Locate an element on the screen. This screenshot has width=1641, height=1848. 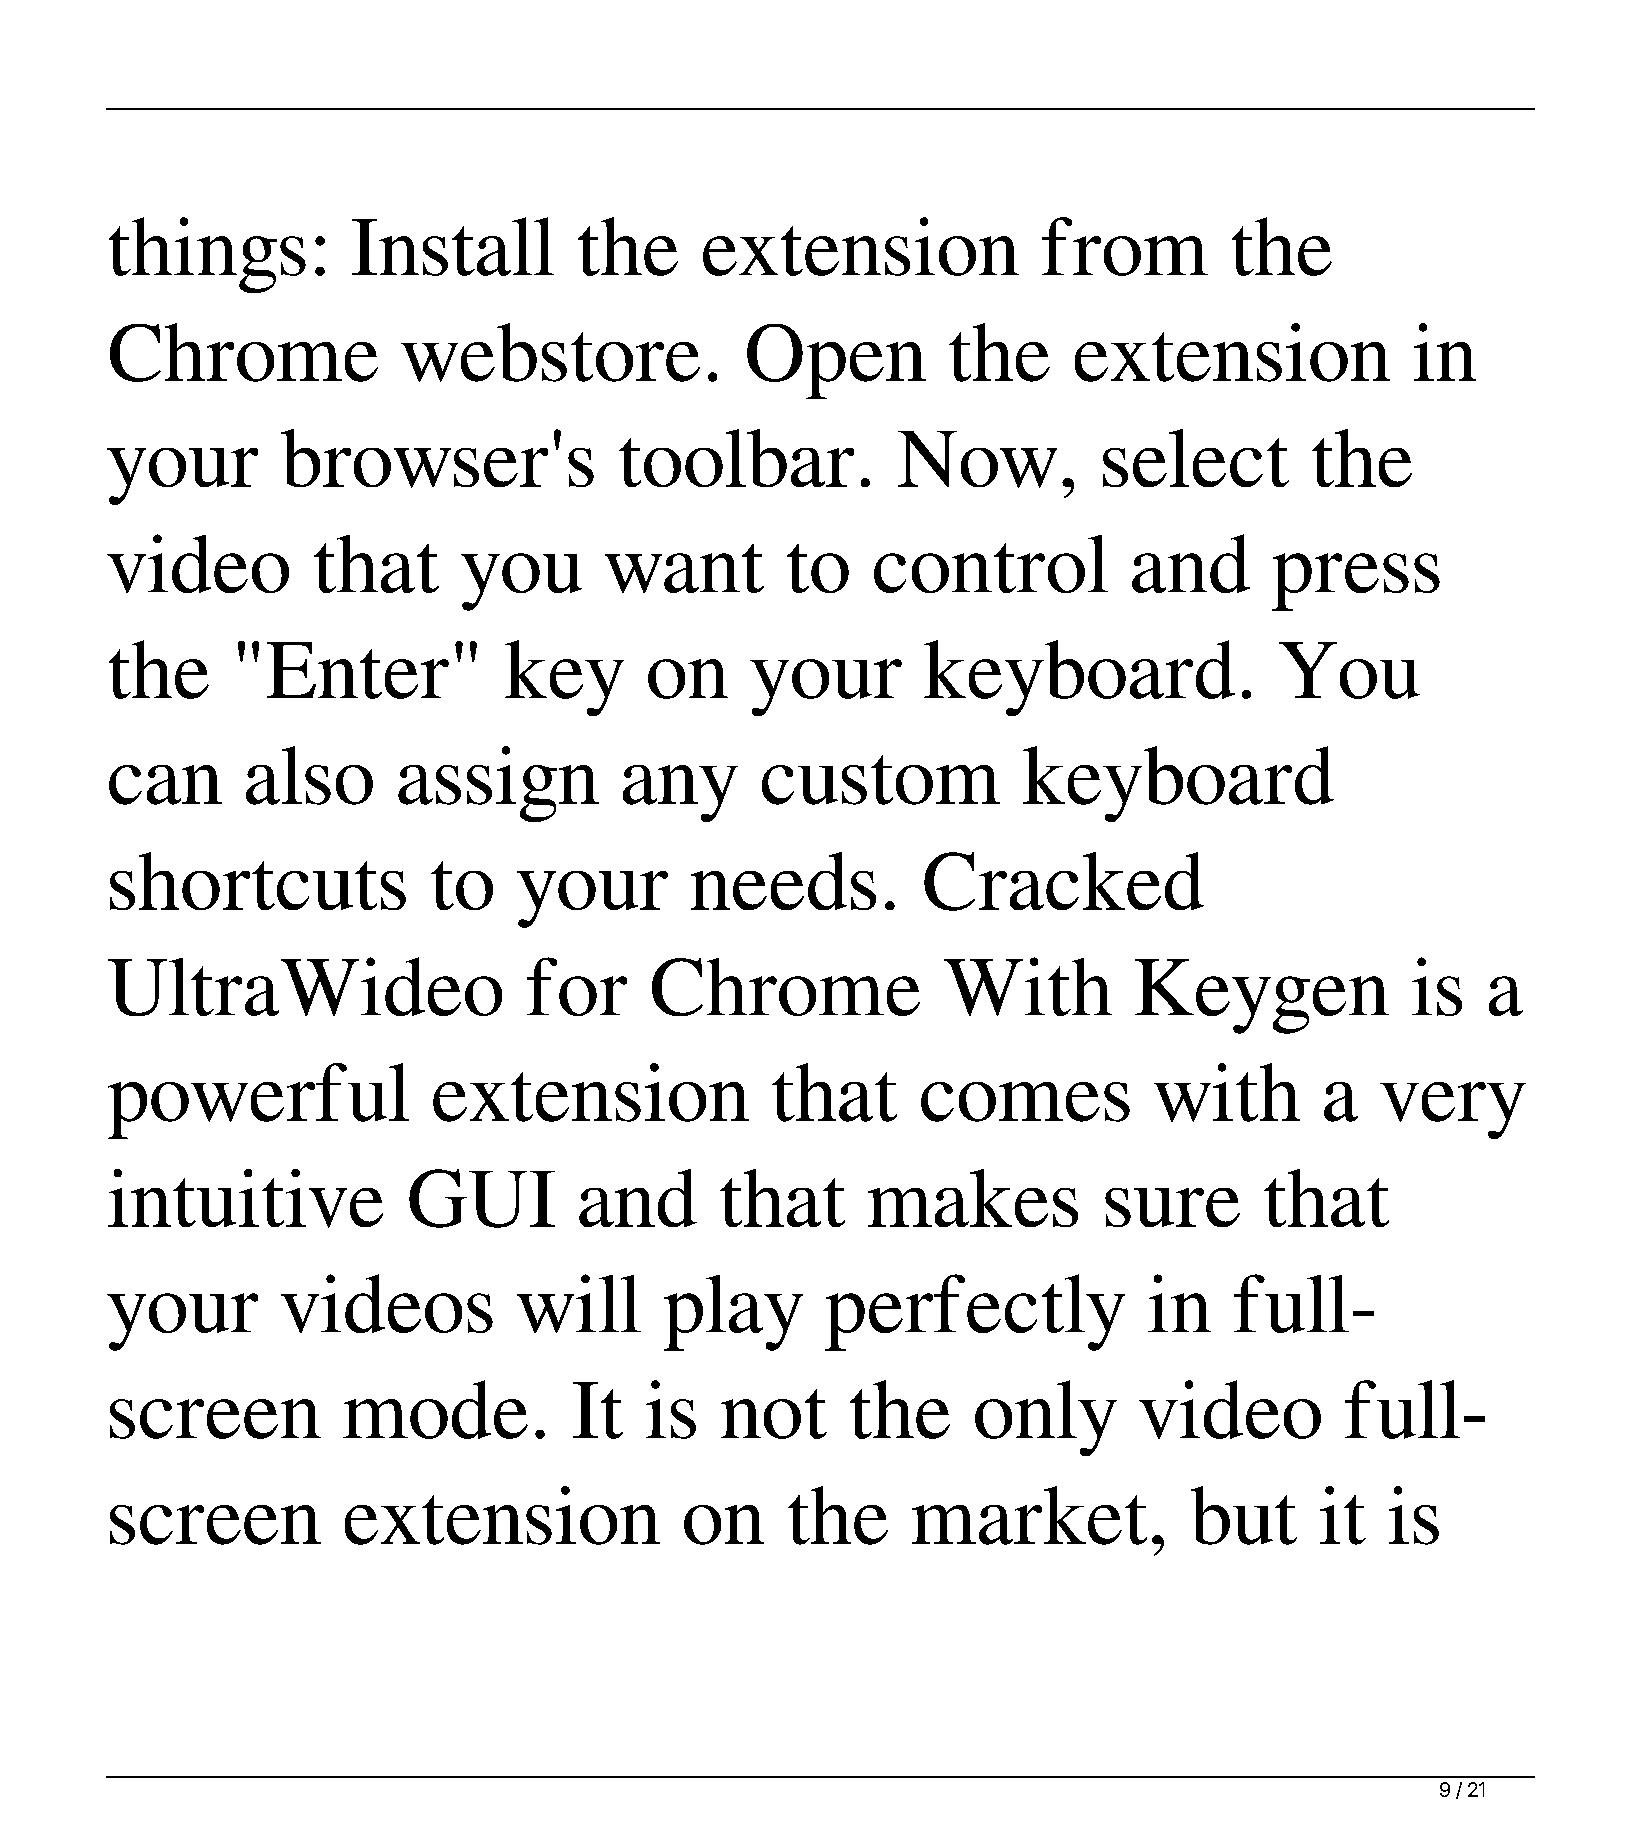
things is located at coordinates (207, 255).
